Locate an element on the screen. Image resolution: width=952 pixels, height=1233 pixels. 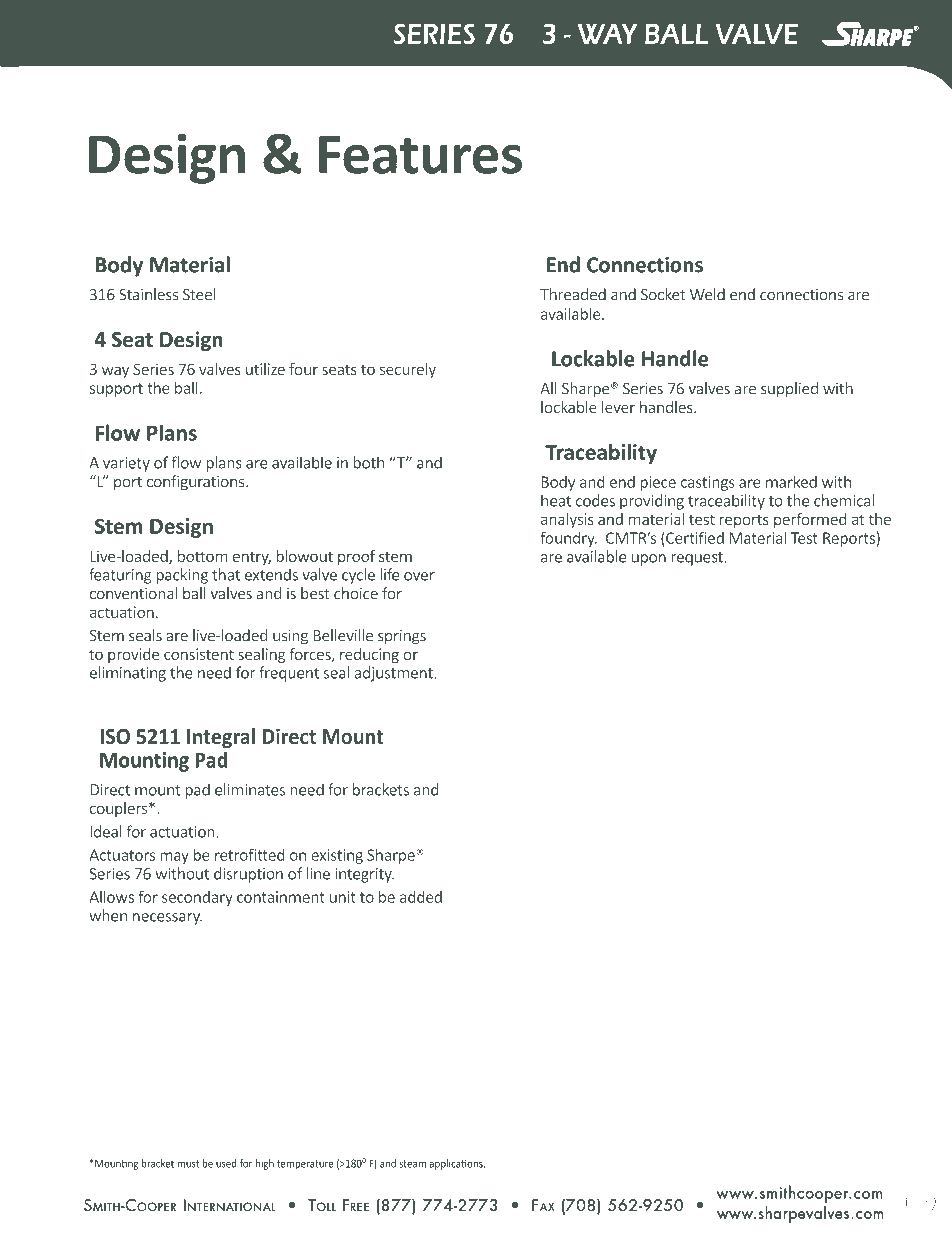
must is located at coordinates (188, 1164).
